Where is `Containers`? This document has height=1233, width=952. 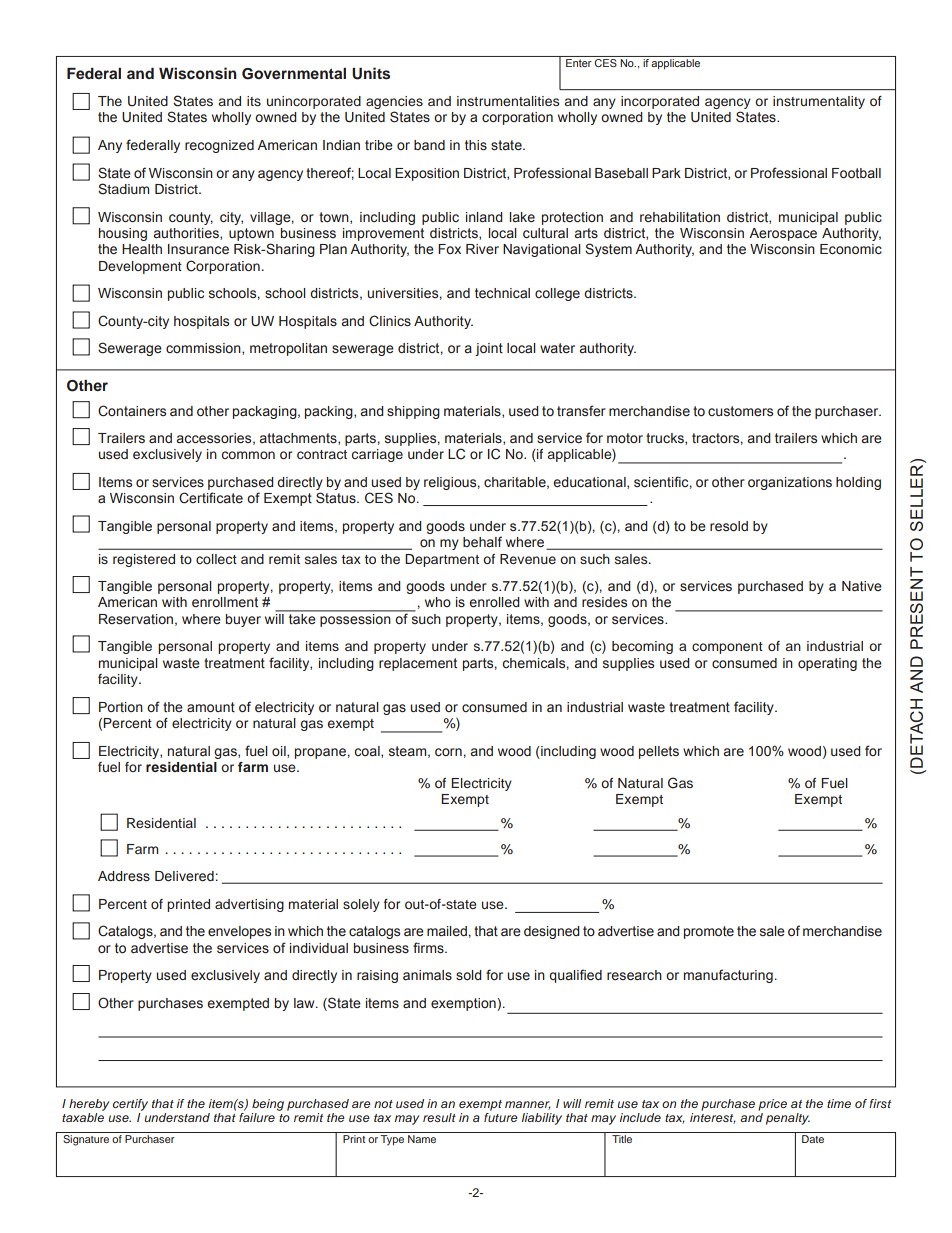 Containers is located at coordinates (132, 411).
